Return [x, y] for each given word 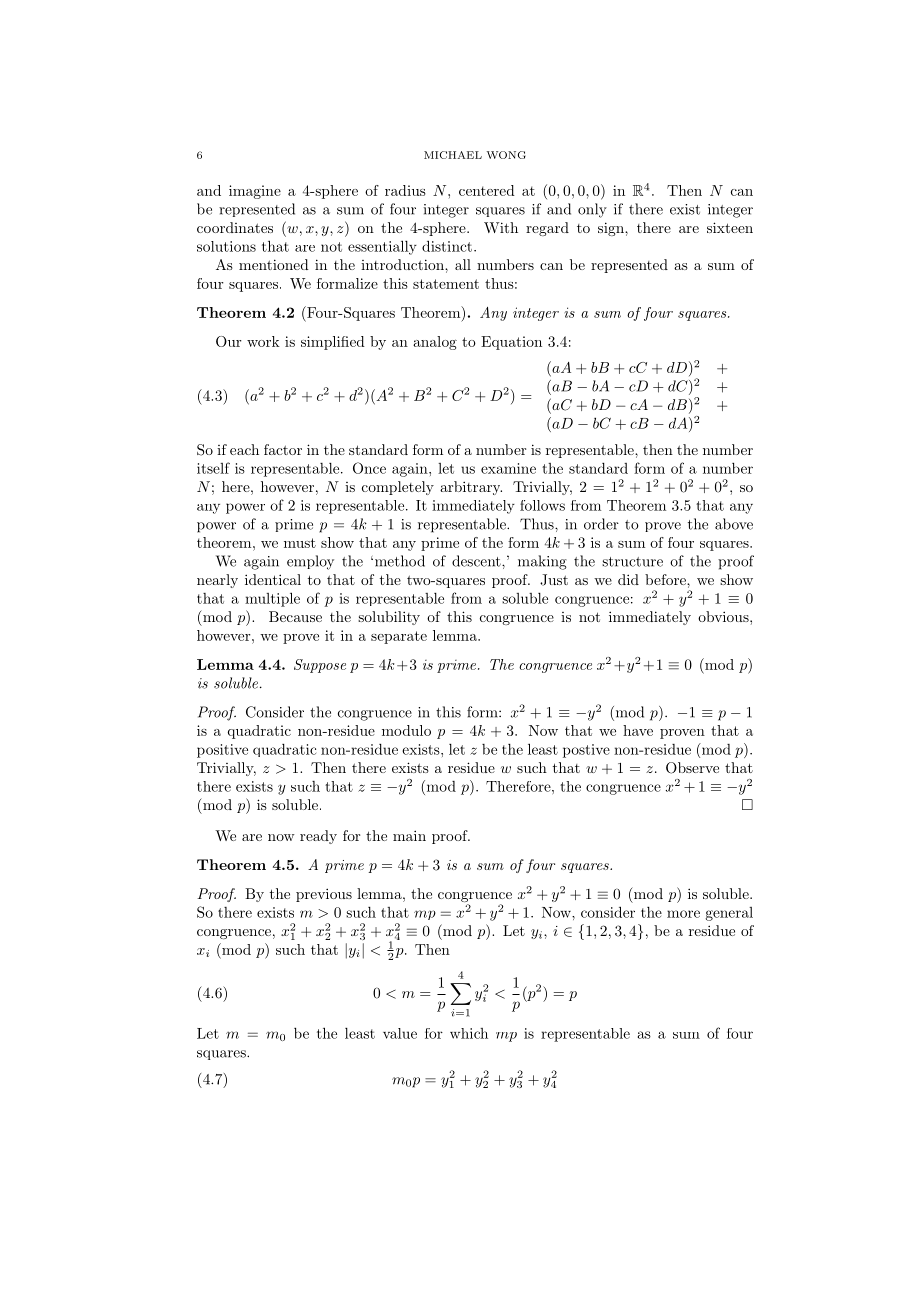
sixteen [730, 227]
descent [477, 561]
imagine [255, 192]
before [666, 579]
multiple [272, 599]
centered [487, 190]
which [469, 1033]
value [400, 1033]
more [683, 914]
